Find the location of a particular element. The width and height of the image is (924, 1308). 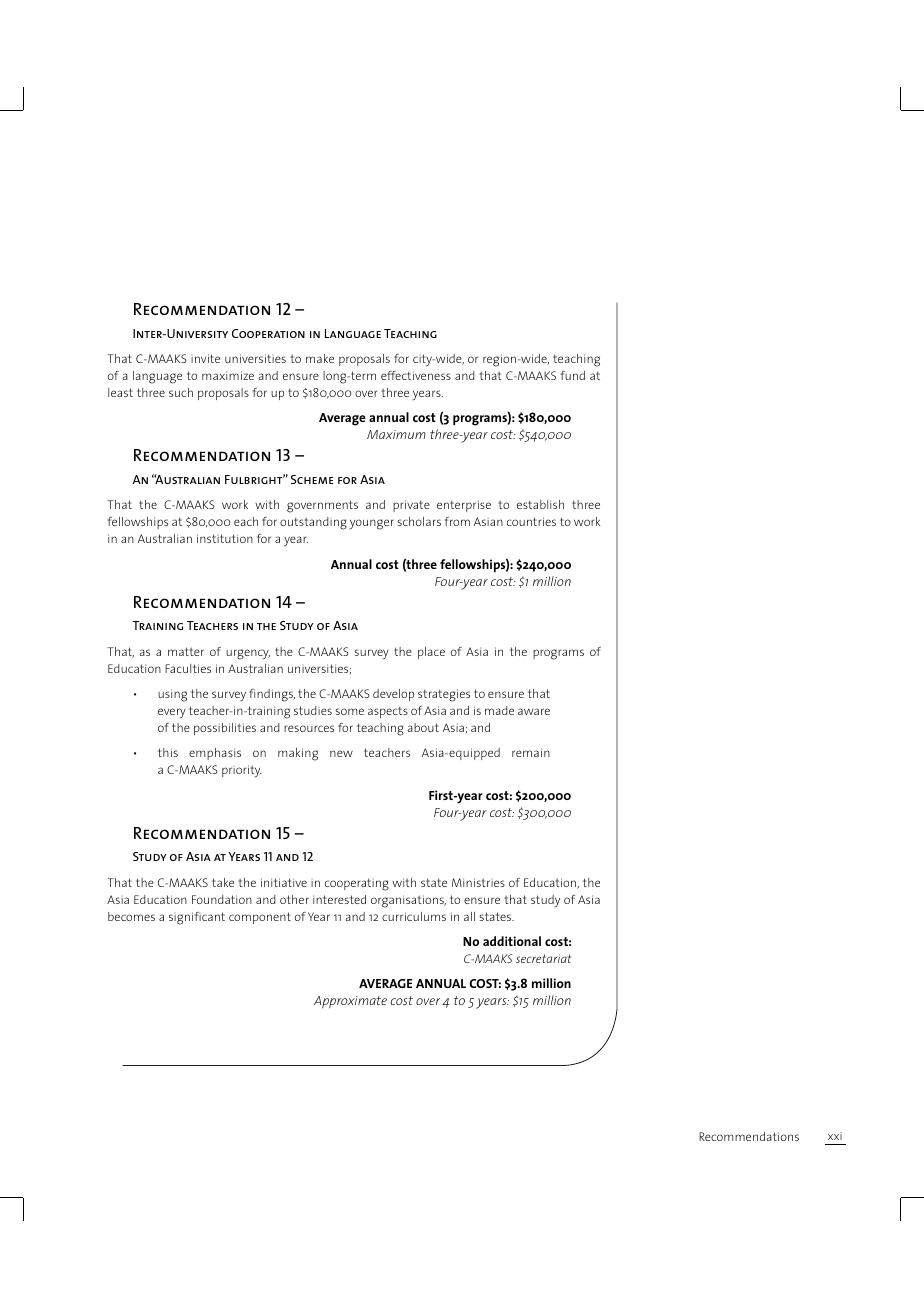

possibilities is located at coordinates (225, 729).
